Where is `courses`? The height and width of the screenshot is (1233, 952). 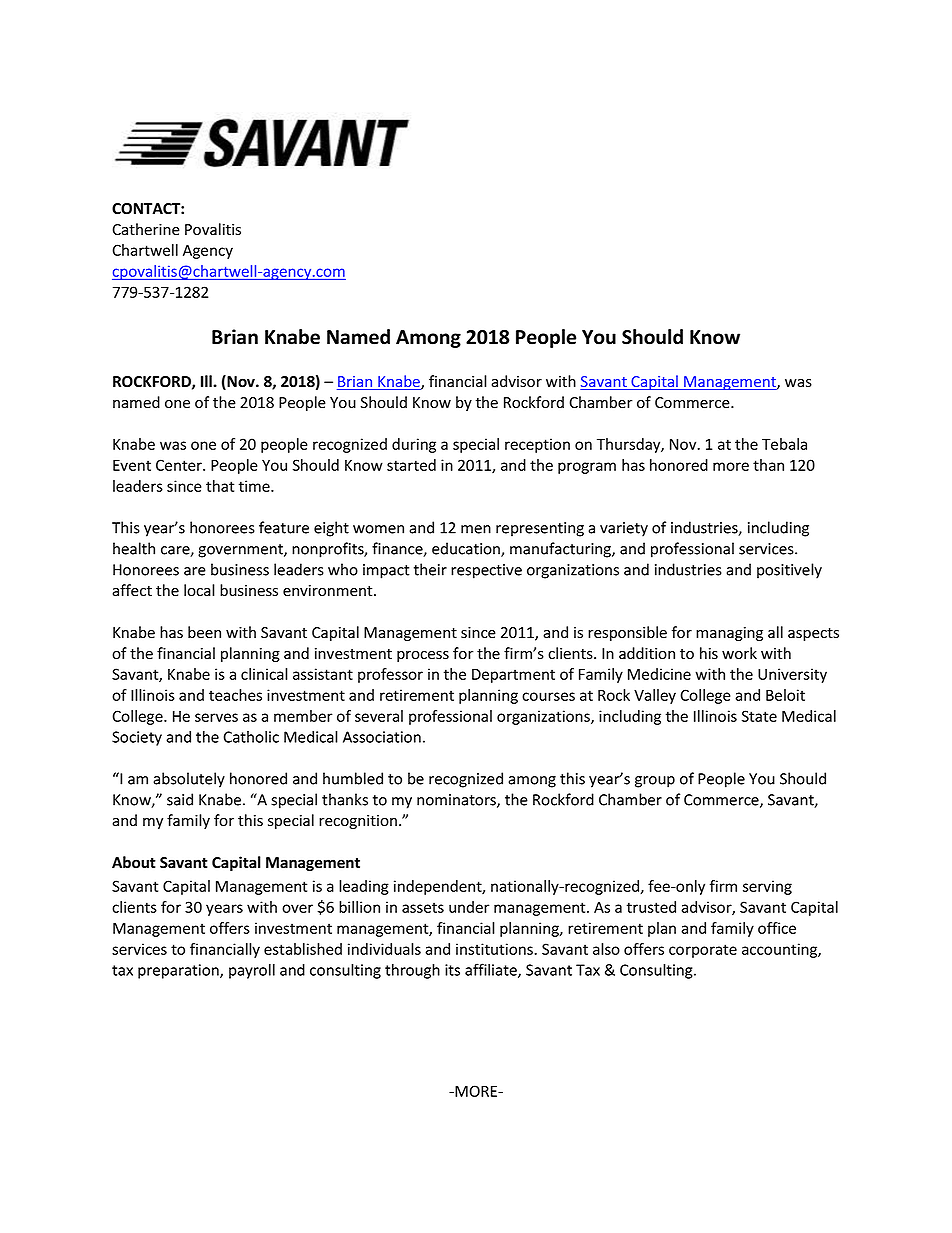 courses is located at coordinates (548, 696).
